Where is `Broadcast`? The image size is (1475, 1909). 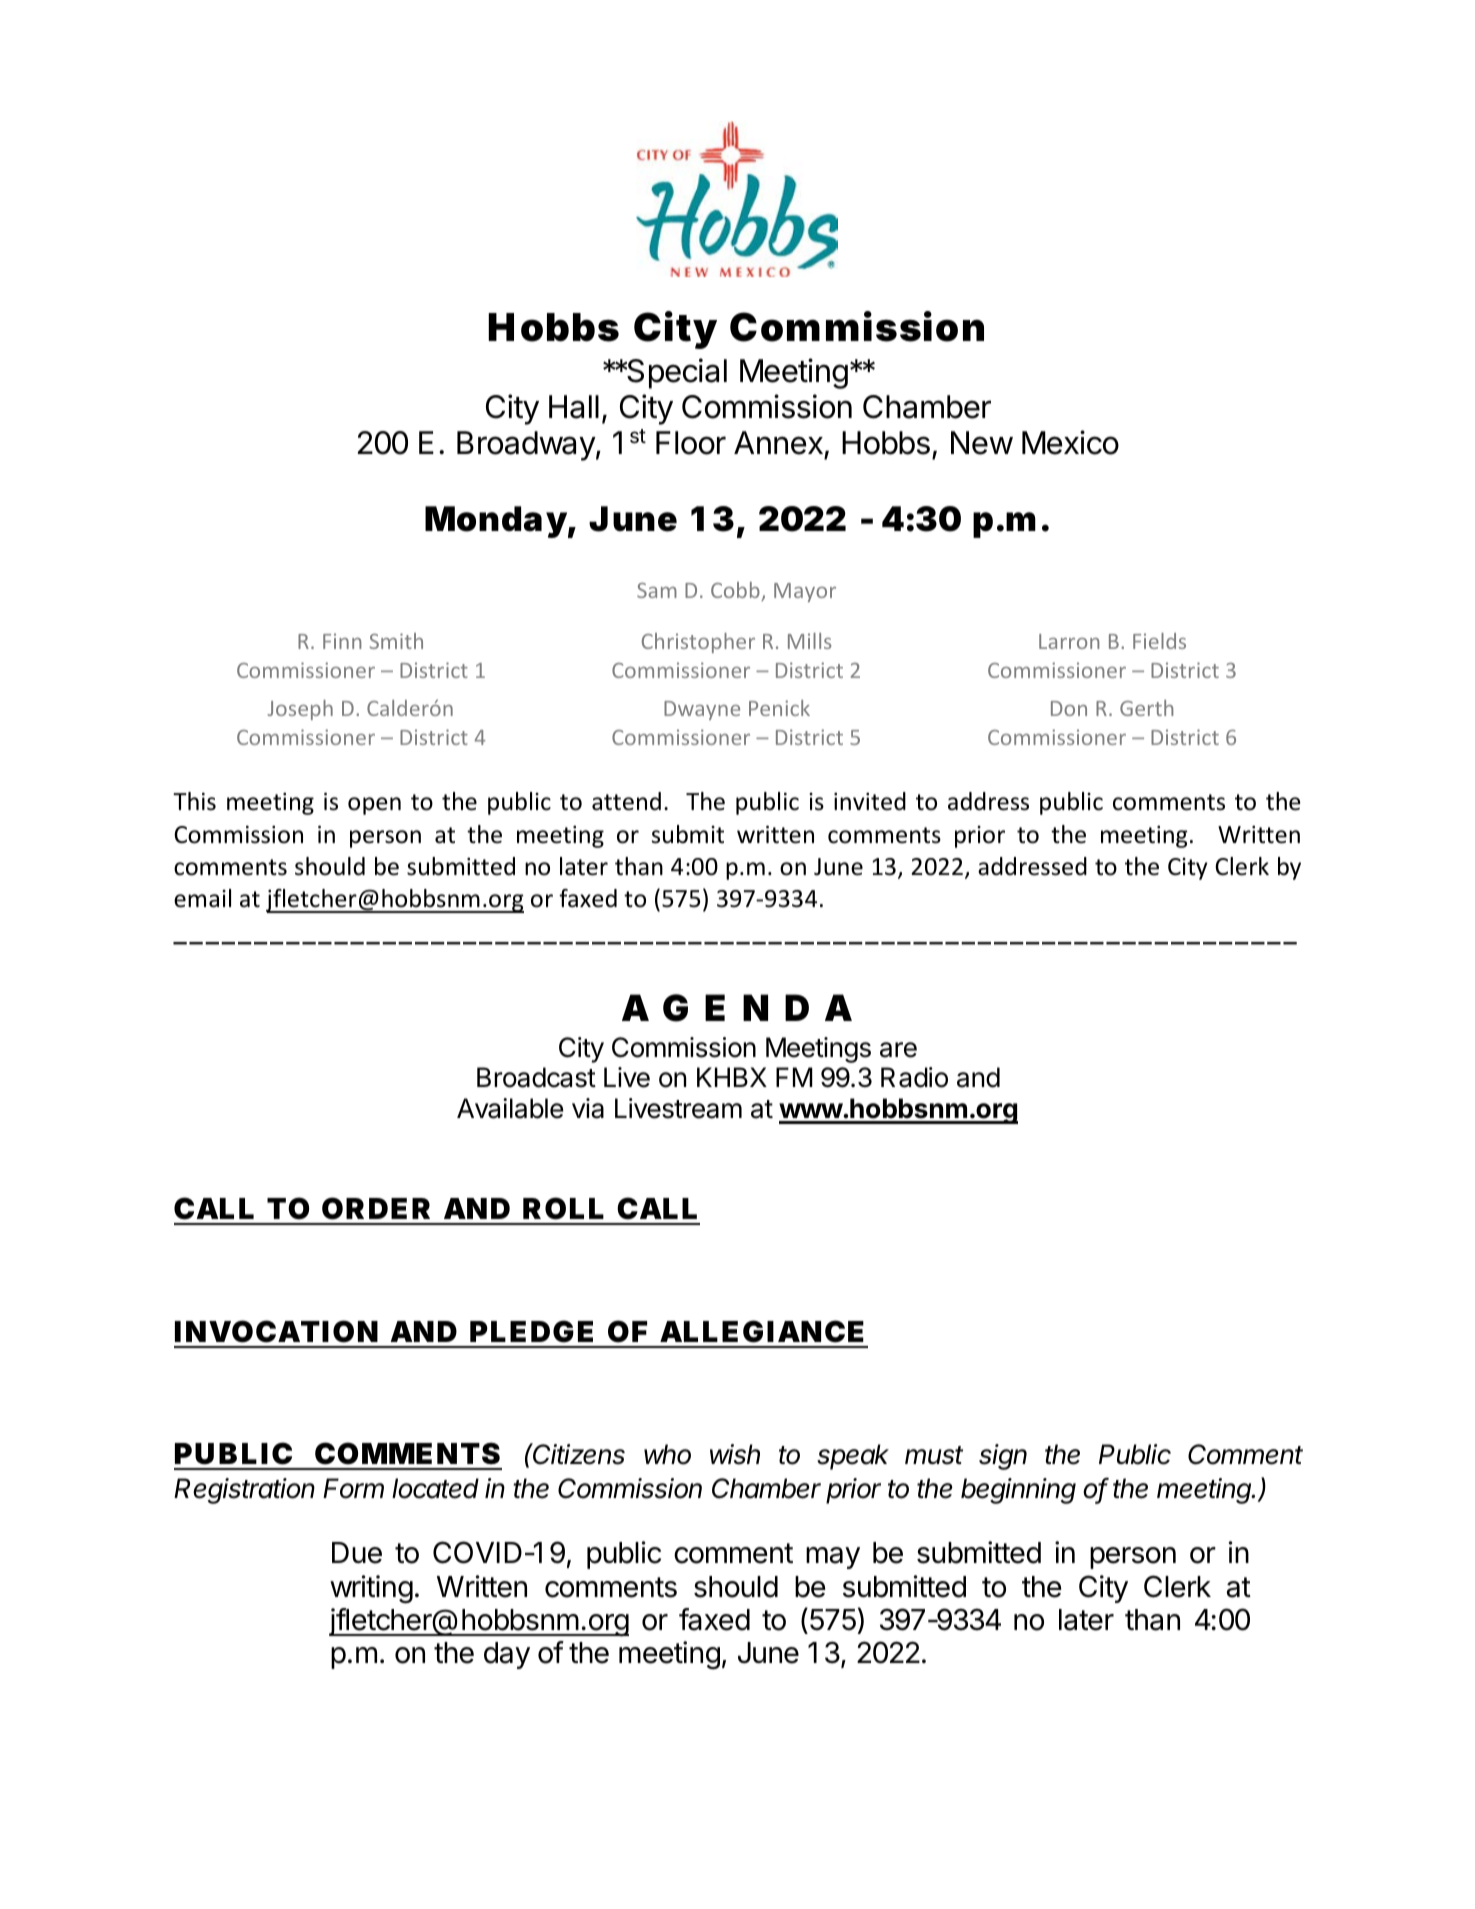
Broadcast is located at coordinates (536, 1077).
